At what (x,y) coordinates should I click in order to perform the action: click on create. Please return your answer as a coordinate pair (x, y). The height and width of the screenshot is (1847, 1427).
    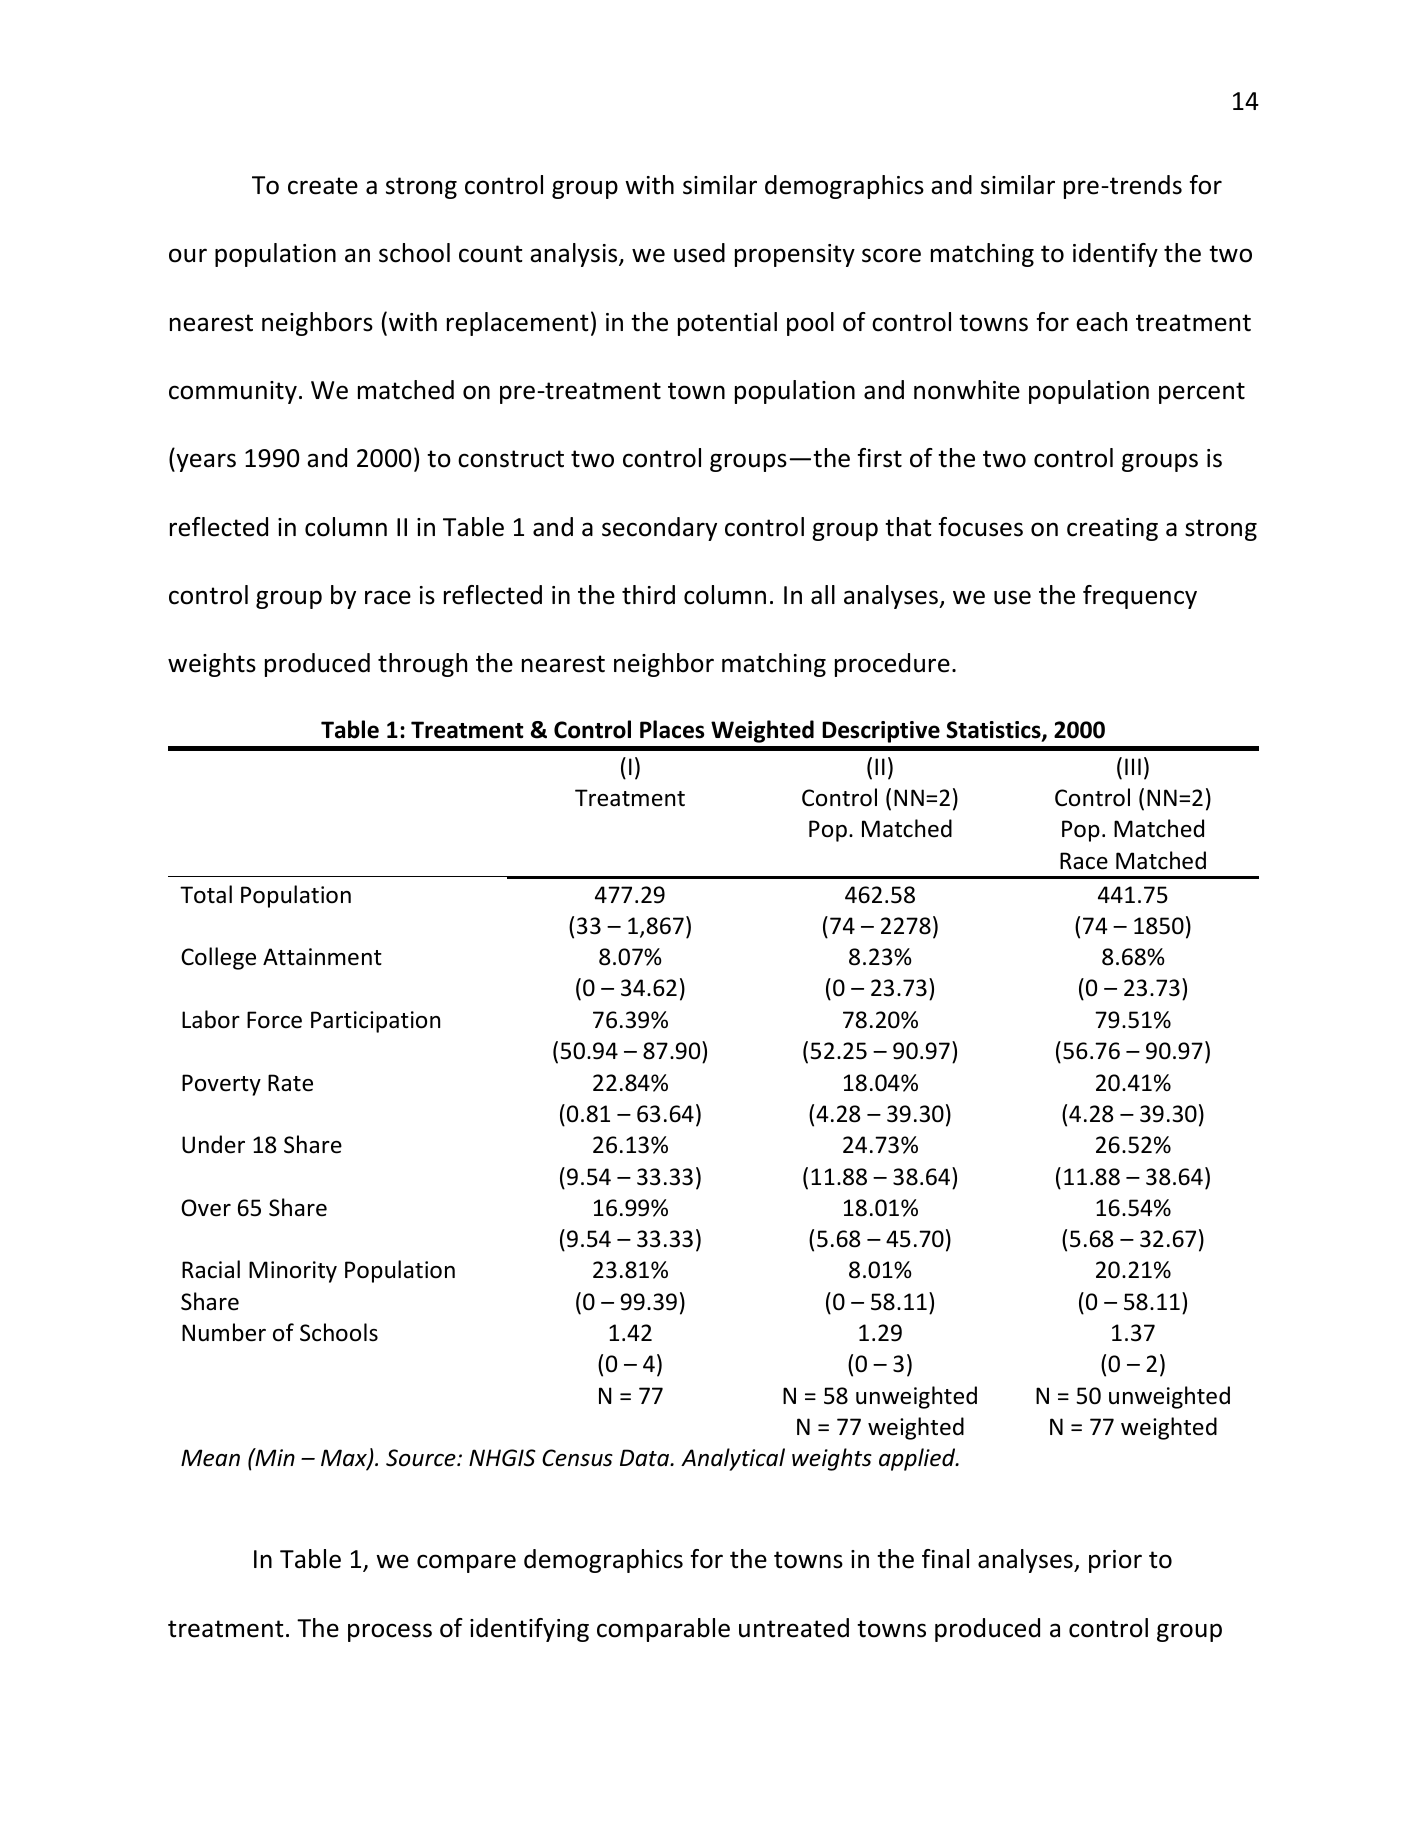
    Looking at the image, I should click on (323, 186).
